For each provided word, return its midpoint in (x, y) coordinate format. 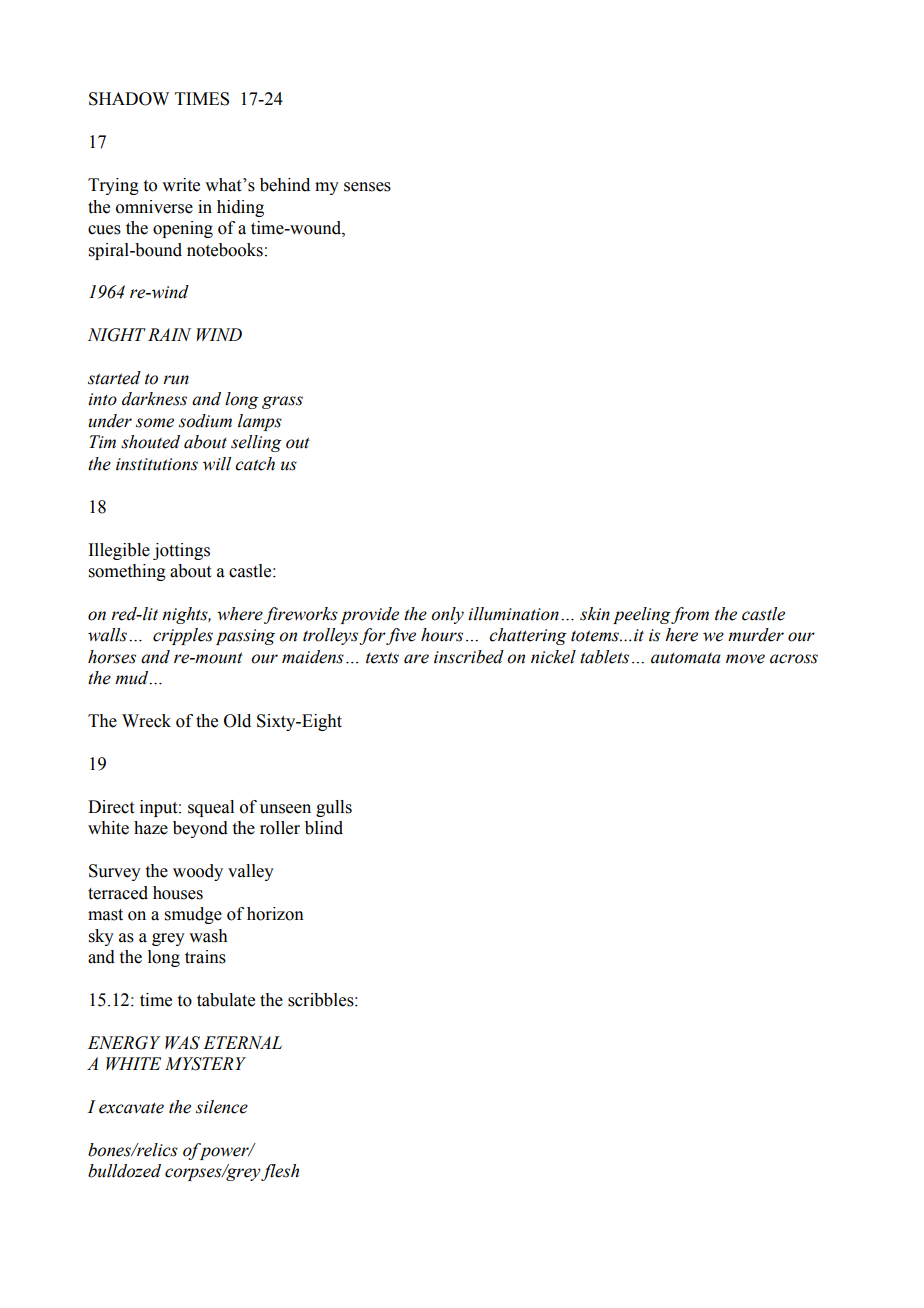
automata (686, 658)
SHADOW (129, 99)
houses (178, 893)
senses (367, 187)
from (689, 615)
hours (442, 635)
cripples (183, 636)
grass (282, 402)
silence (222, 1107)
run (176, 380)
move (745, 659)
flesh (279, 1172)
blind (324, 828)
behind (285, 185)
